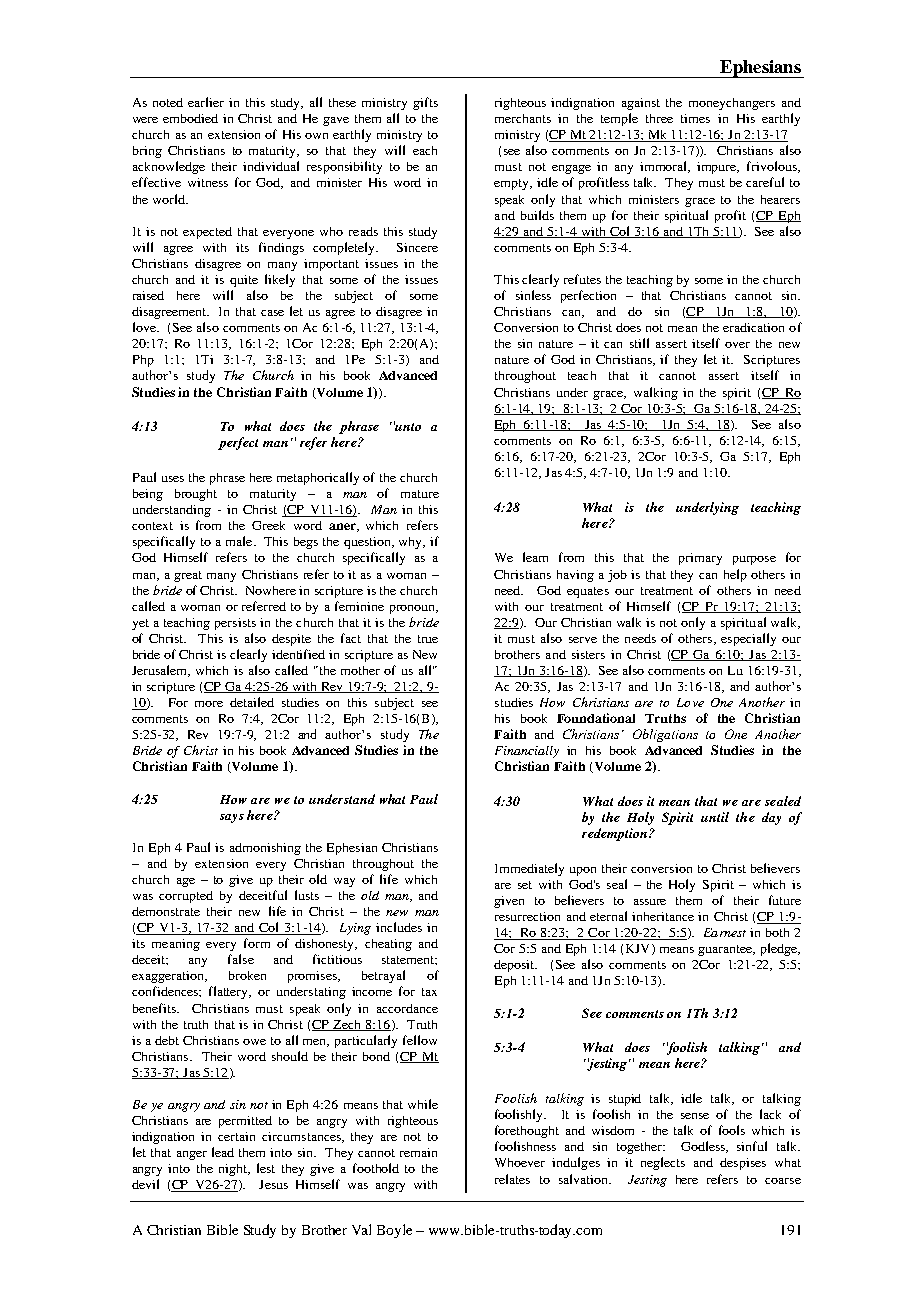  What do you see at coordinates (425, 103) in the screenshot?
I see `gifts` at bounding box center [425, 103].
